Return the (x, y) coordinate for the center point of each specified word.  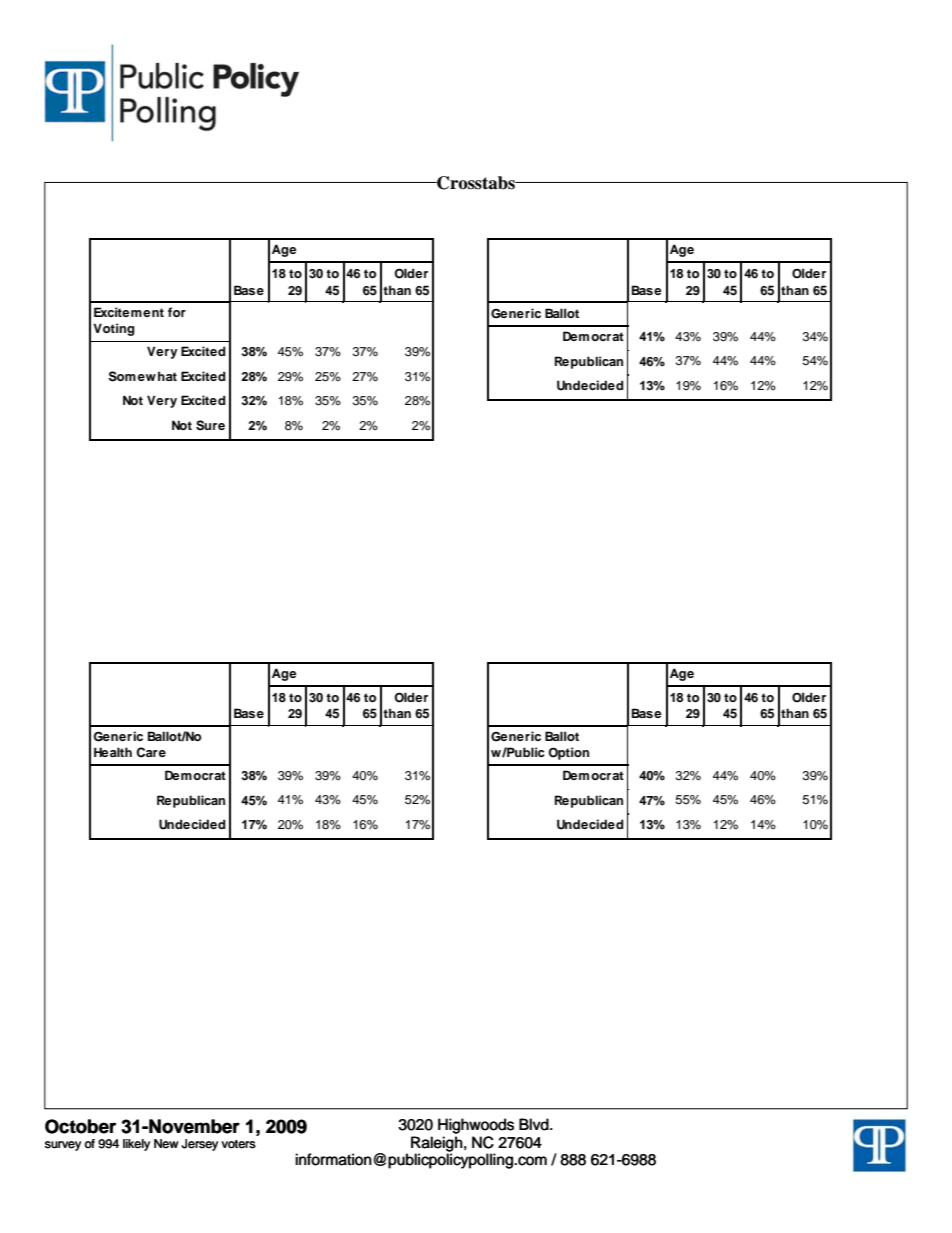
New (166, 1144)
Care (151, 752)
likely (136, 1145)
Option (568, 753)
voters (238, 1144)
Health (113, 752)
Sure (210, 425)
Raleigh (437, 1144)
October (80, 1126)
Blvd (535, 1124)
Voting (114, 329)
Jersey (199, 1145)
